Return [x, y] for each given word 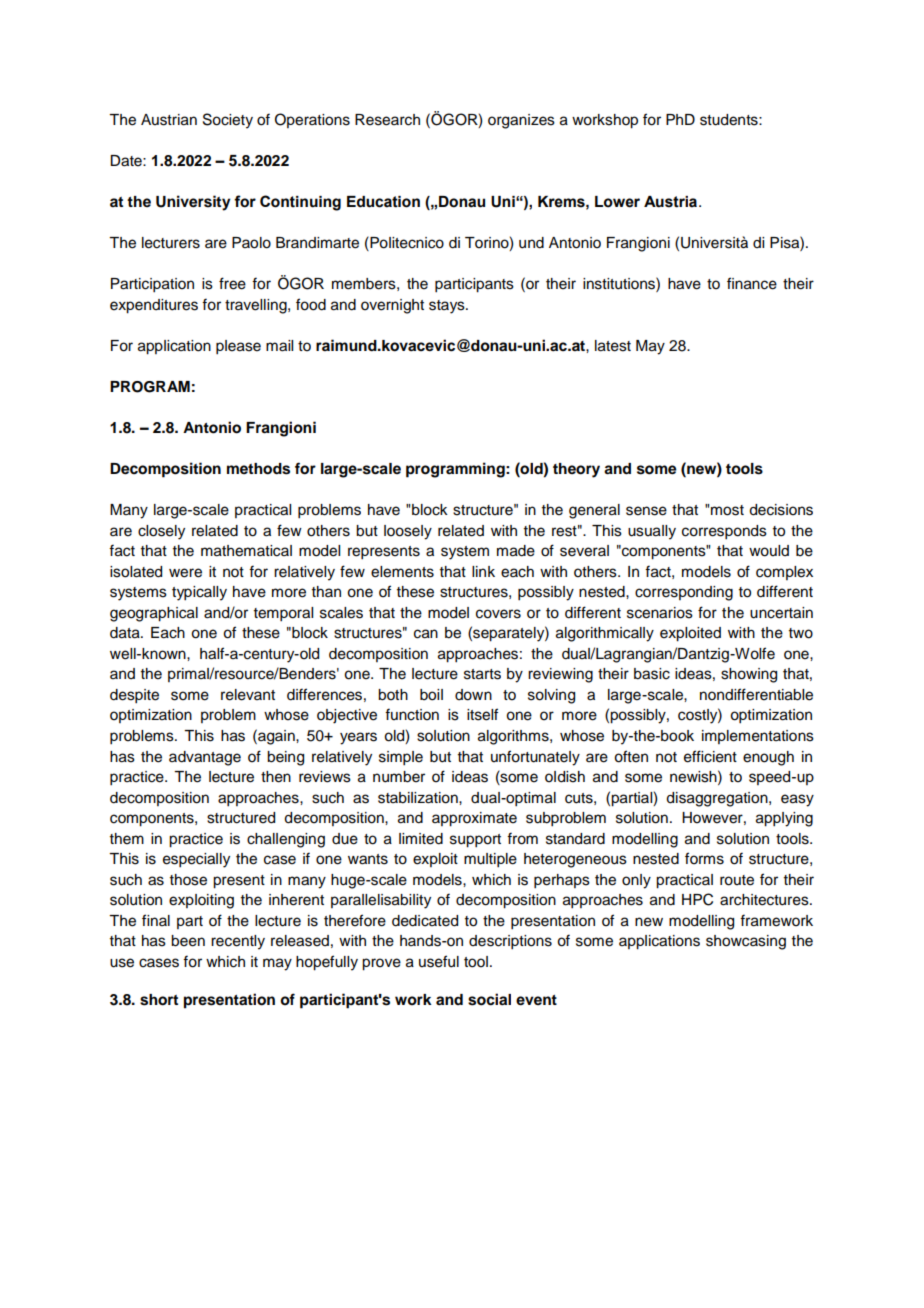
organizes [521, 121]
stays [448, 307]
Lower [617, 202]
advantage [205, 758]
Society [228, 121]
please [238, 347]
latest [613, 346]
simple [401, 758]
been [188, 941]
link [483, 571]
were [185, 573]
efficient [710, 756]
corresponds [724, 532]
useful [439, 961]
